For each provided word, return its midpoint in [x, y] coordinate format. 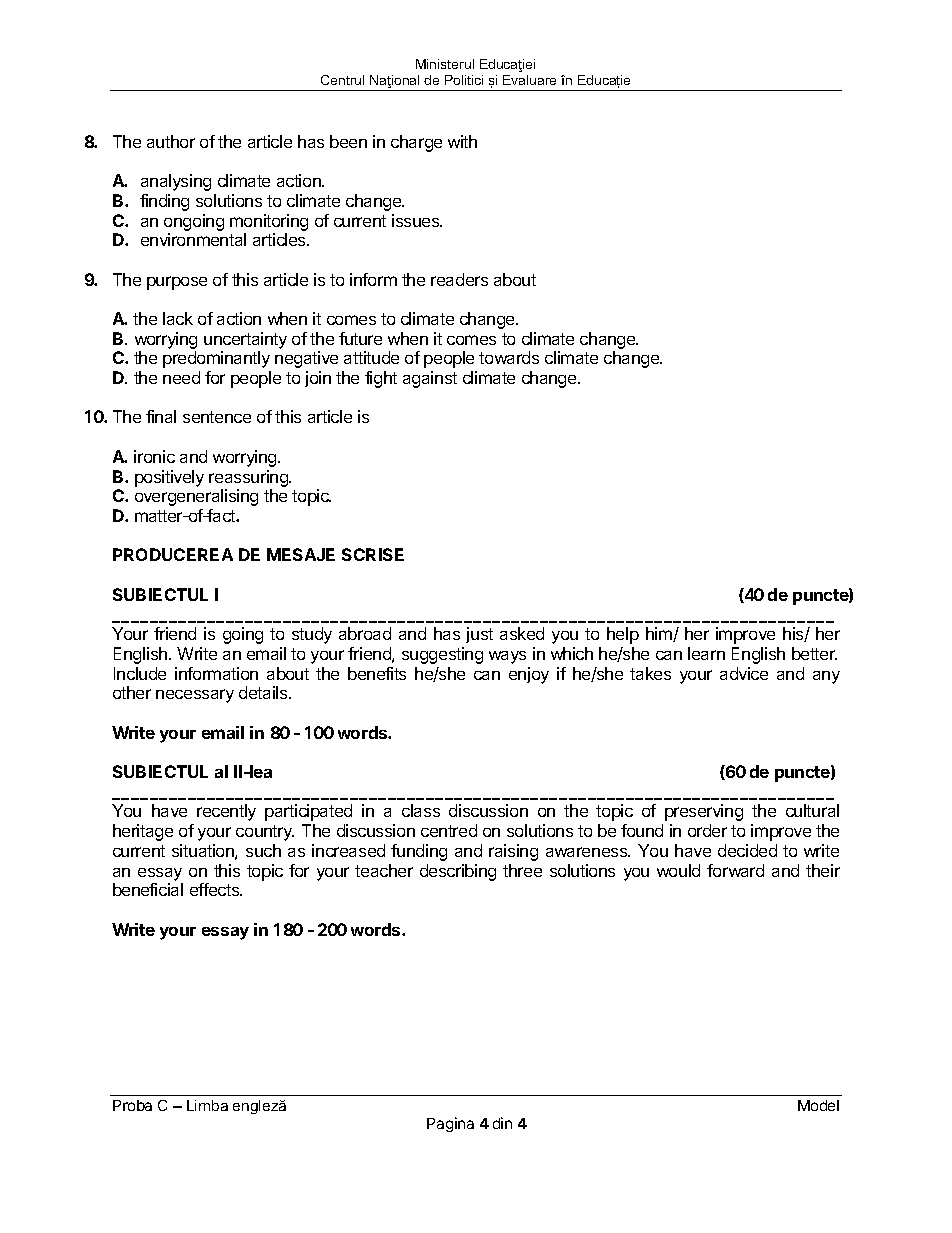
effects [216, 889]
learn [706, 653]
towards [509, 357]
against [430, 379]
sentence [217, 417]
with [462, 141]
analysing [176, 182]
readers [459, 279]
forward [735, 870]
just [479, 635]
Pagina [450, 1124]
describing [458, 872]
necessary [195, 696]
